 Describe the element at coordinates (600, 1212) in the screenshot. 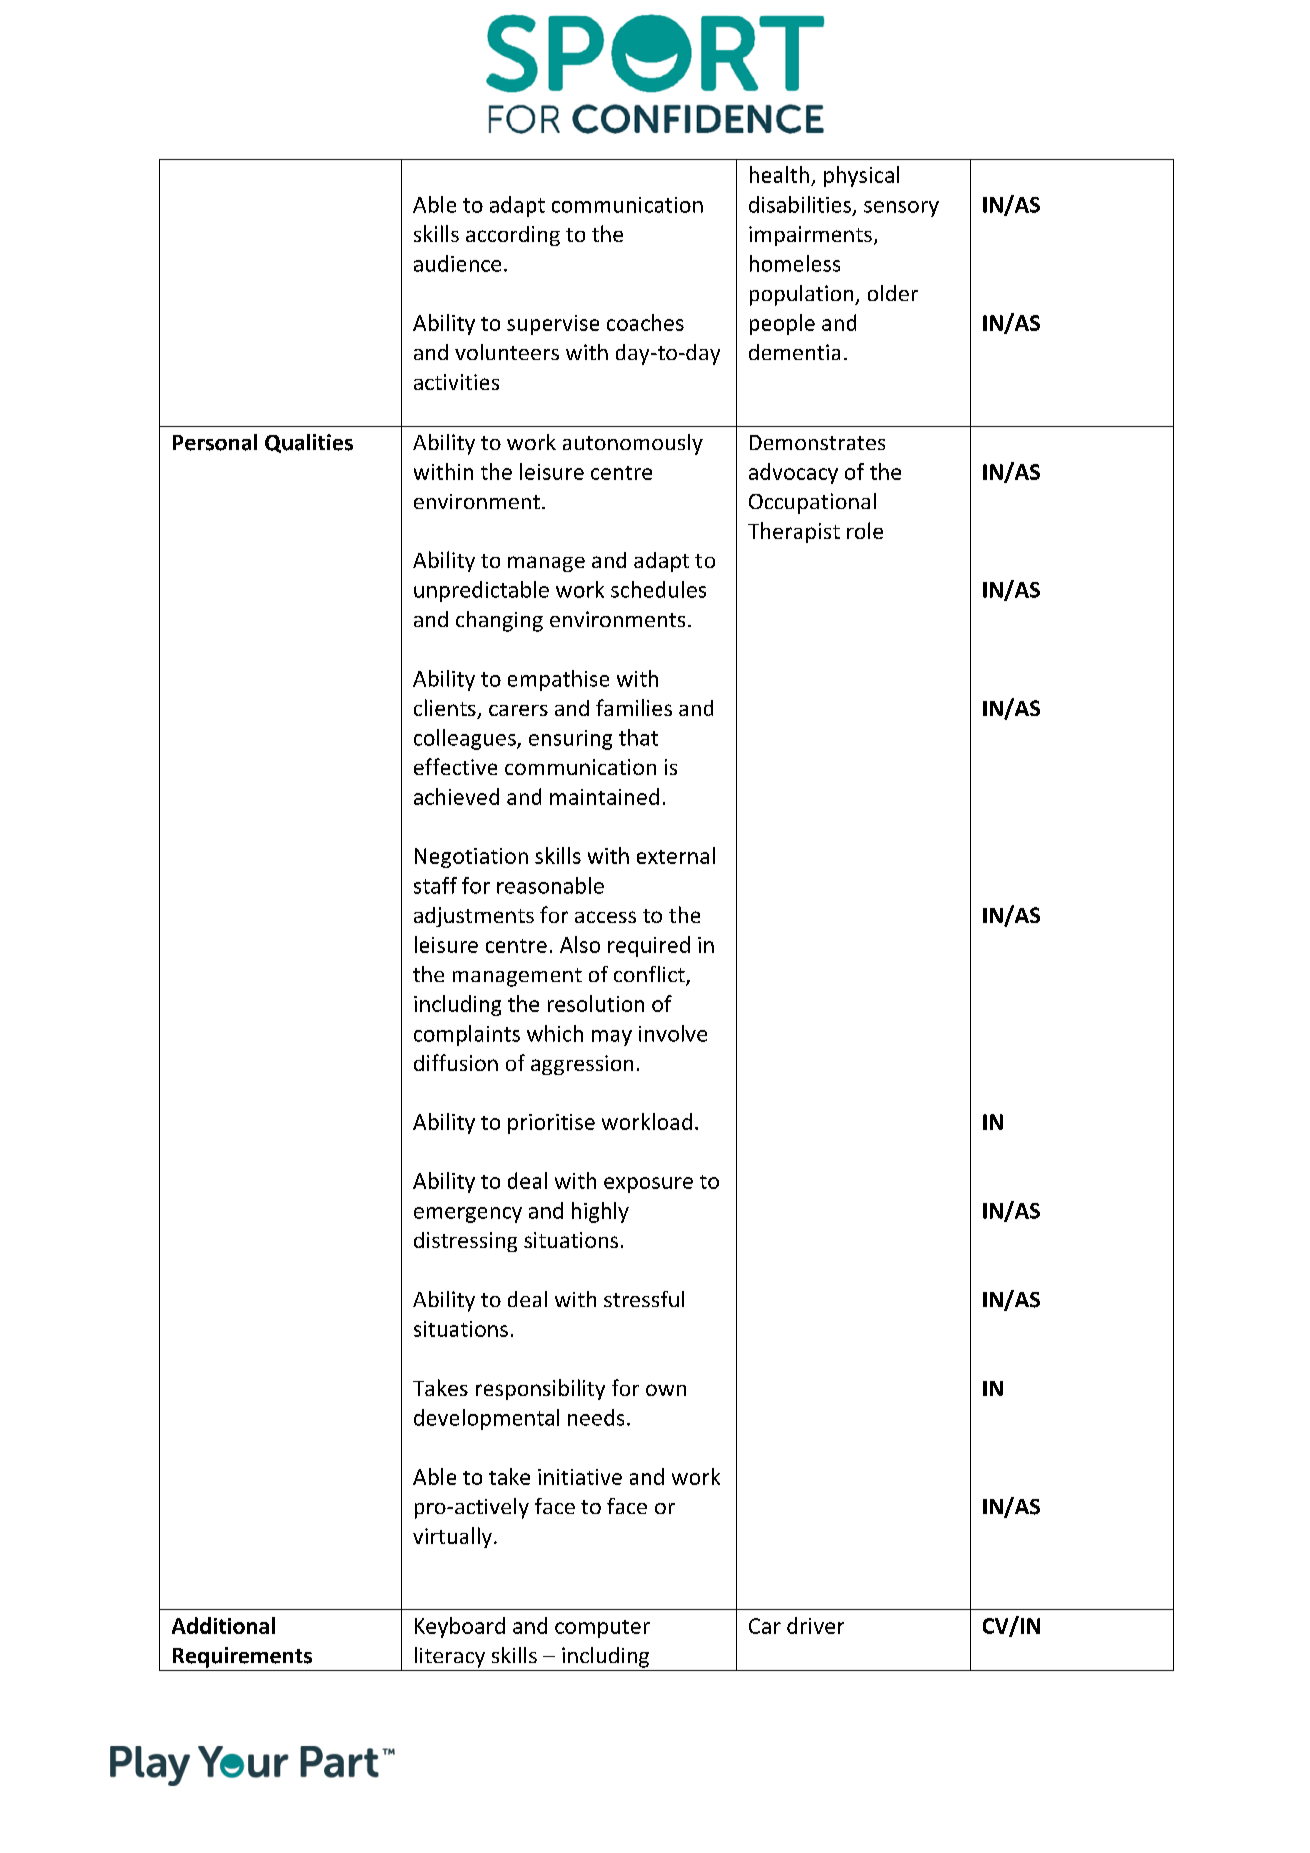

I see `highly` at that location.
